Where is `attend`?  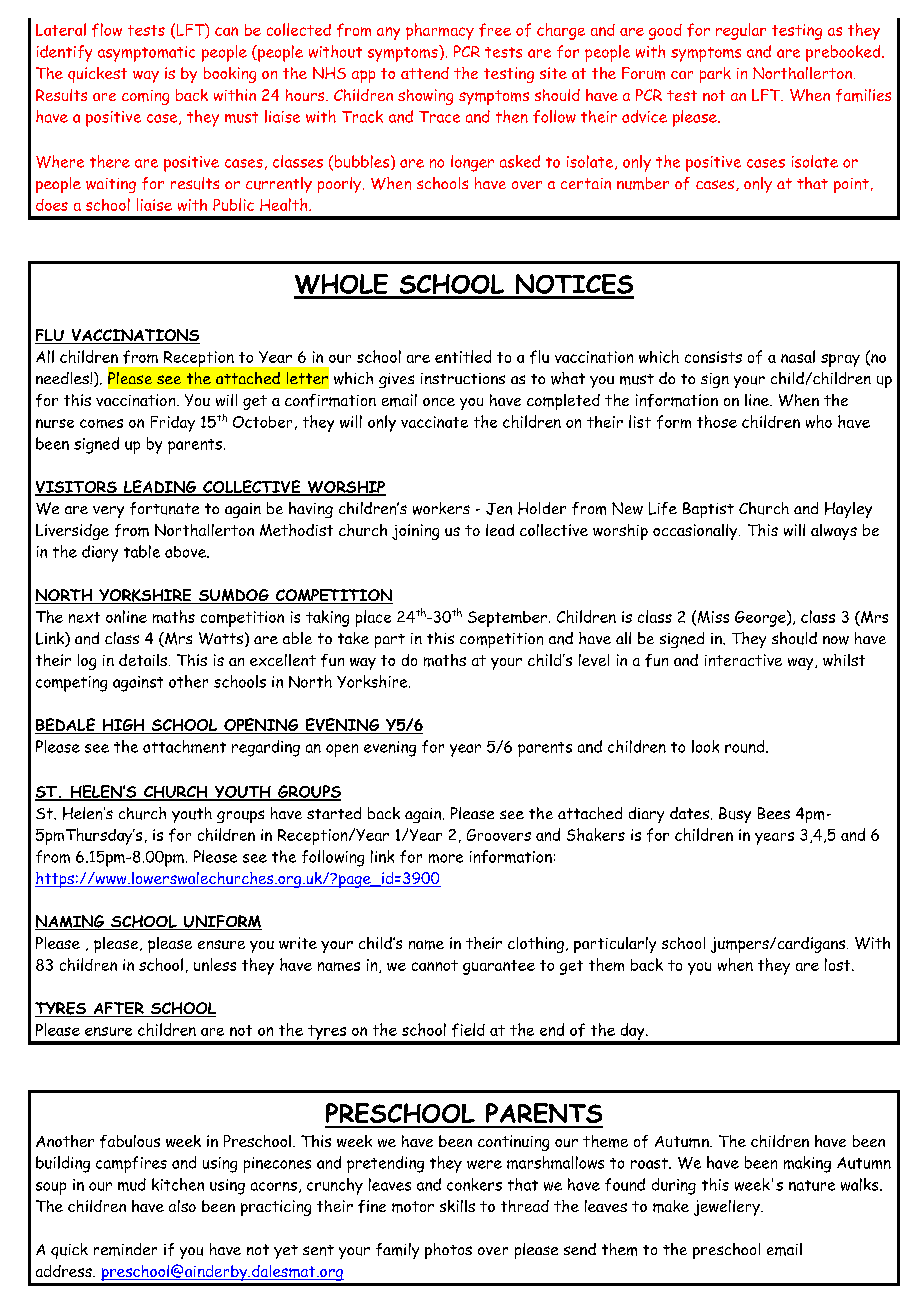
attend is located at coordinates (425, 73).
